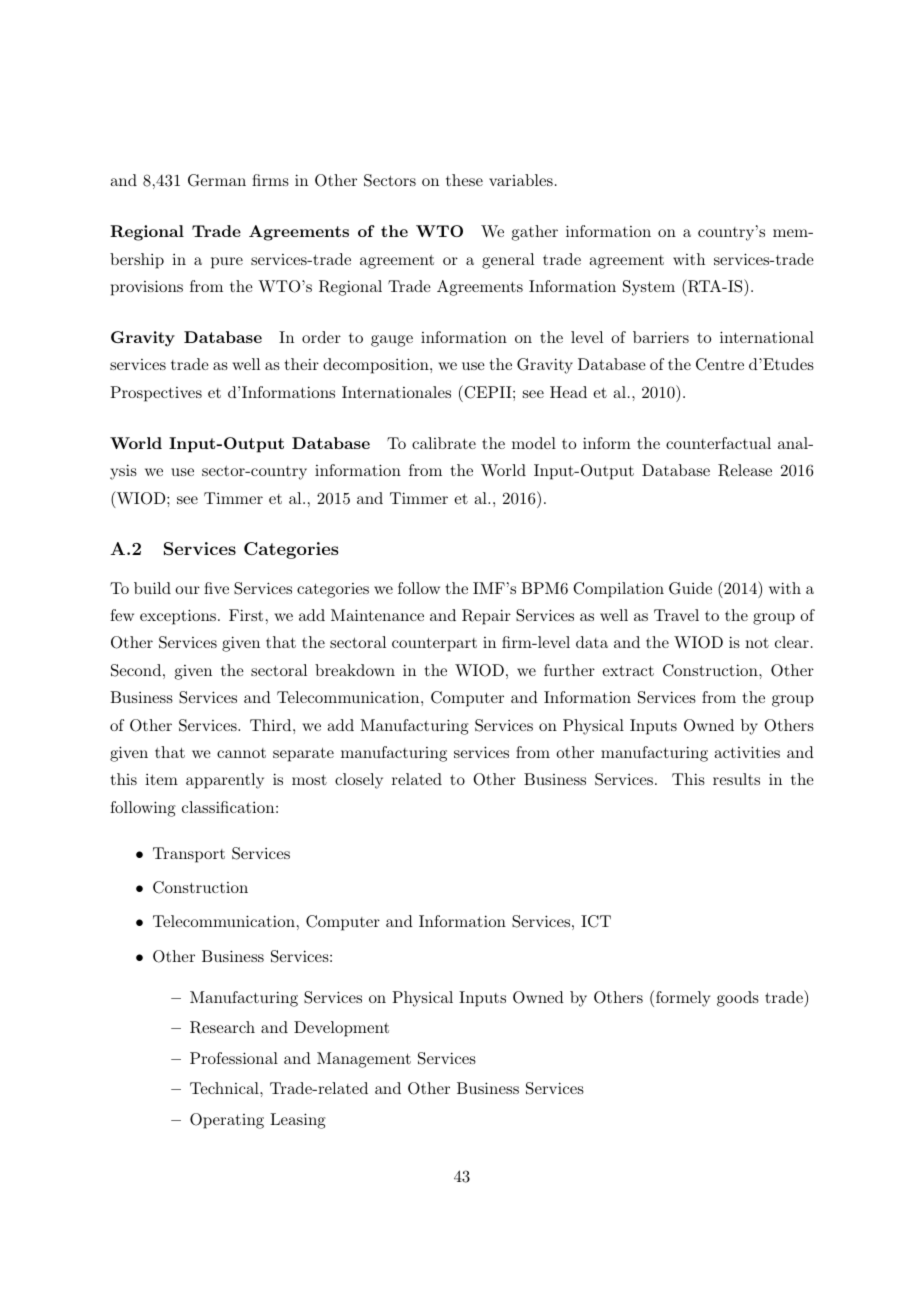  What do you see at coordinates (178, 617) in the image?
I see `exceptions` at bounding box center [178, 617].
